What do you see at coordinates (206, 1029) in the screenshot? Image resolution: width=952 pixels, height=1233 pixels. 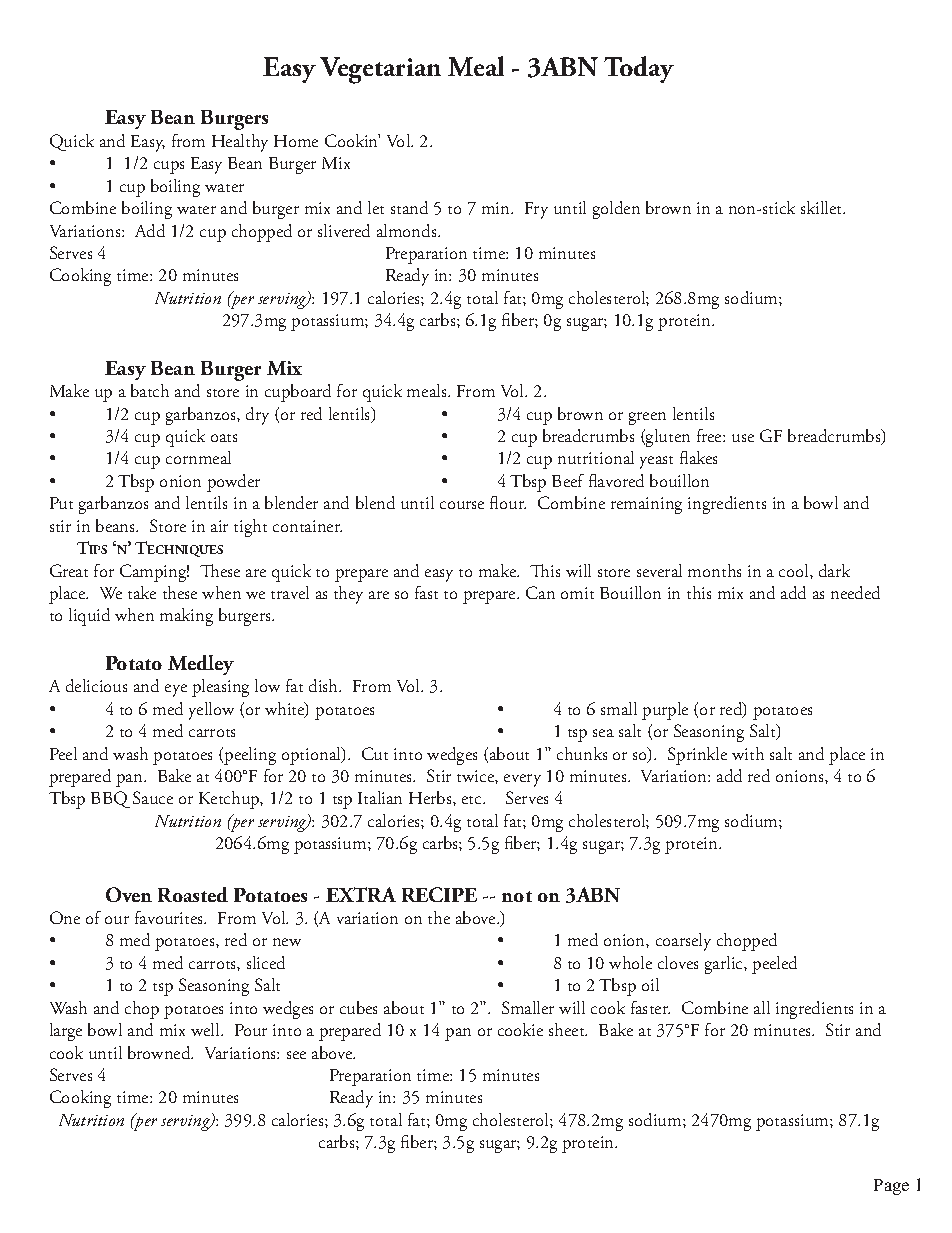 I see `well` at bounding box center [206, 1029].
